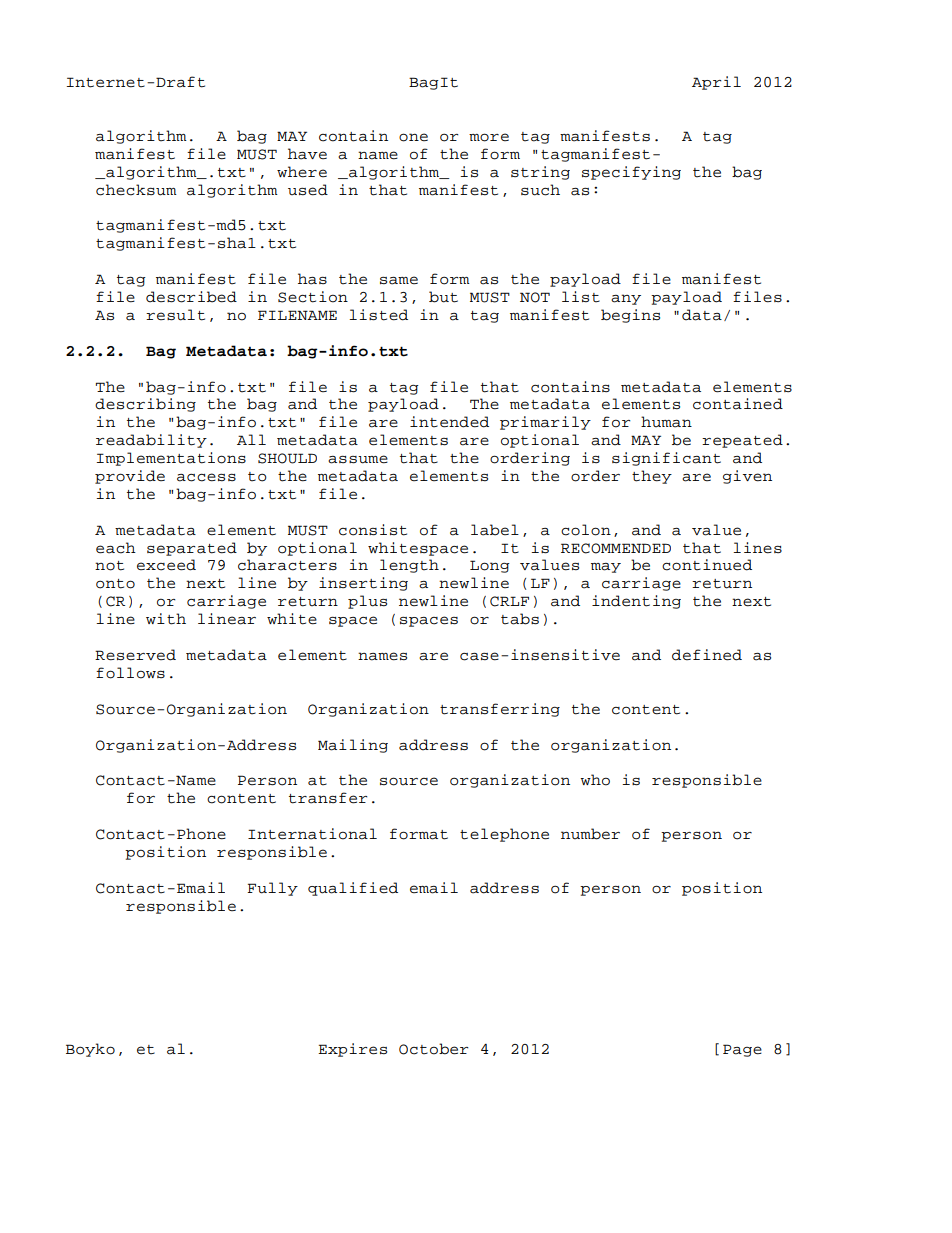 Image resolution: width=952 pixels, height=1233 pixels. What do you see at coordinates (630, 316) in the image?
I see `begins` at bounding box center [630, 316].
